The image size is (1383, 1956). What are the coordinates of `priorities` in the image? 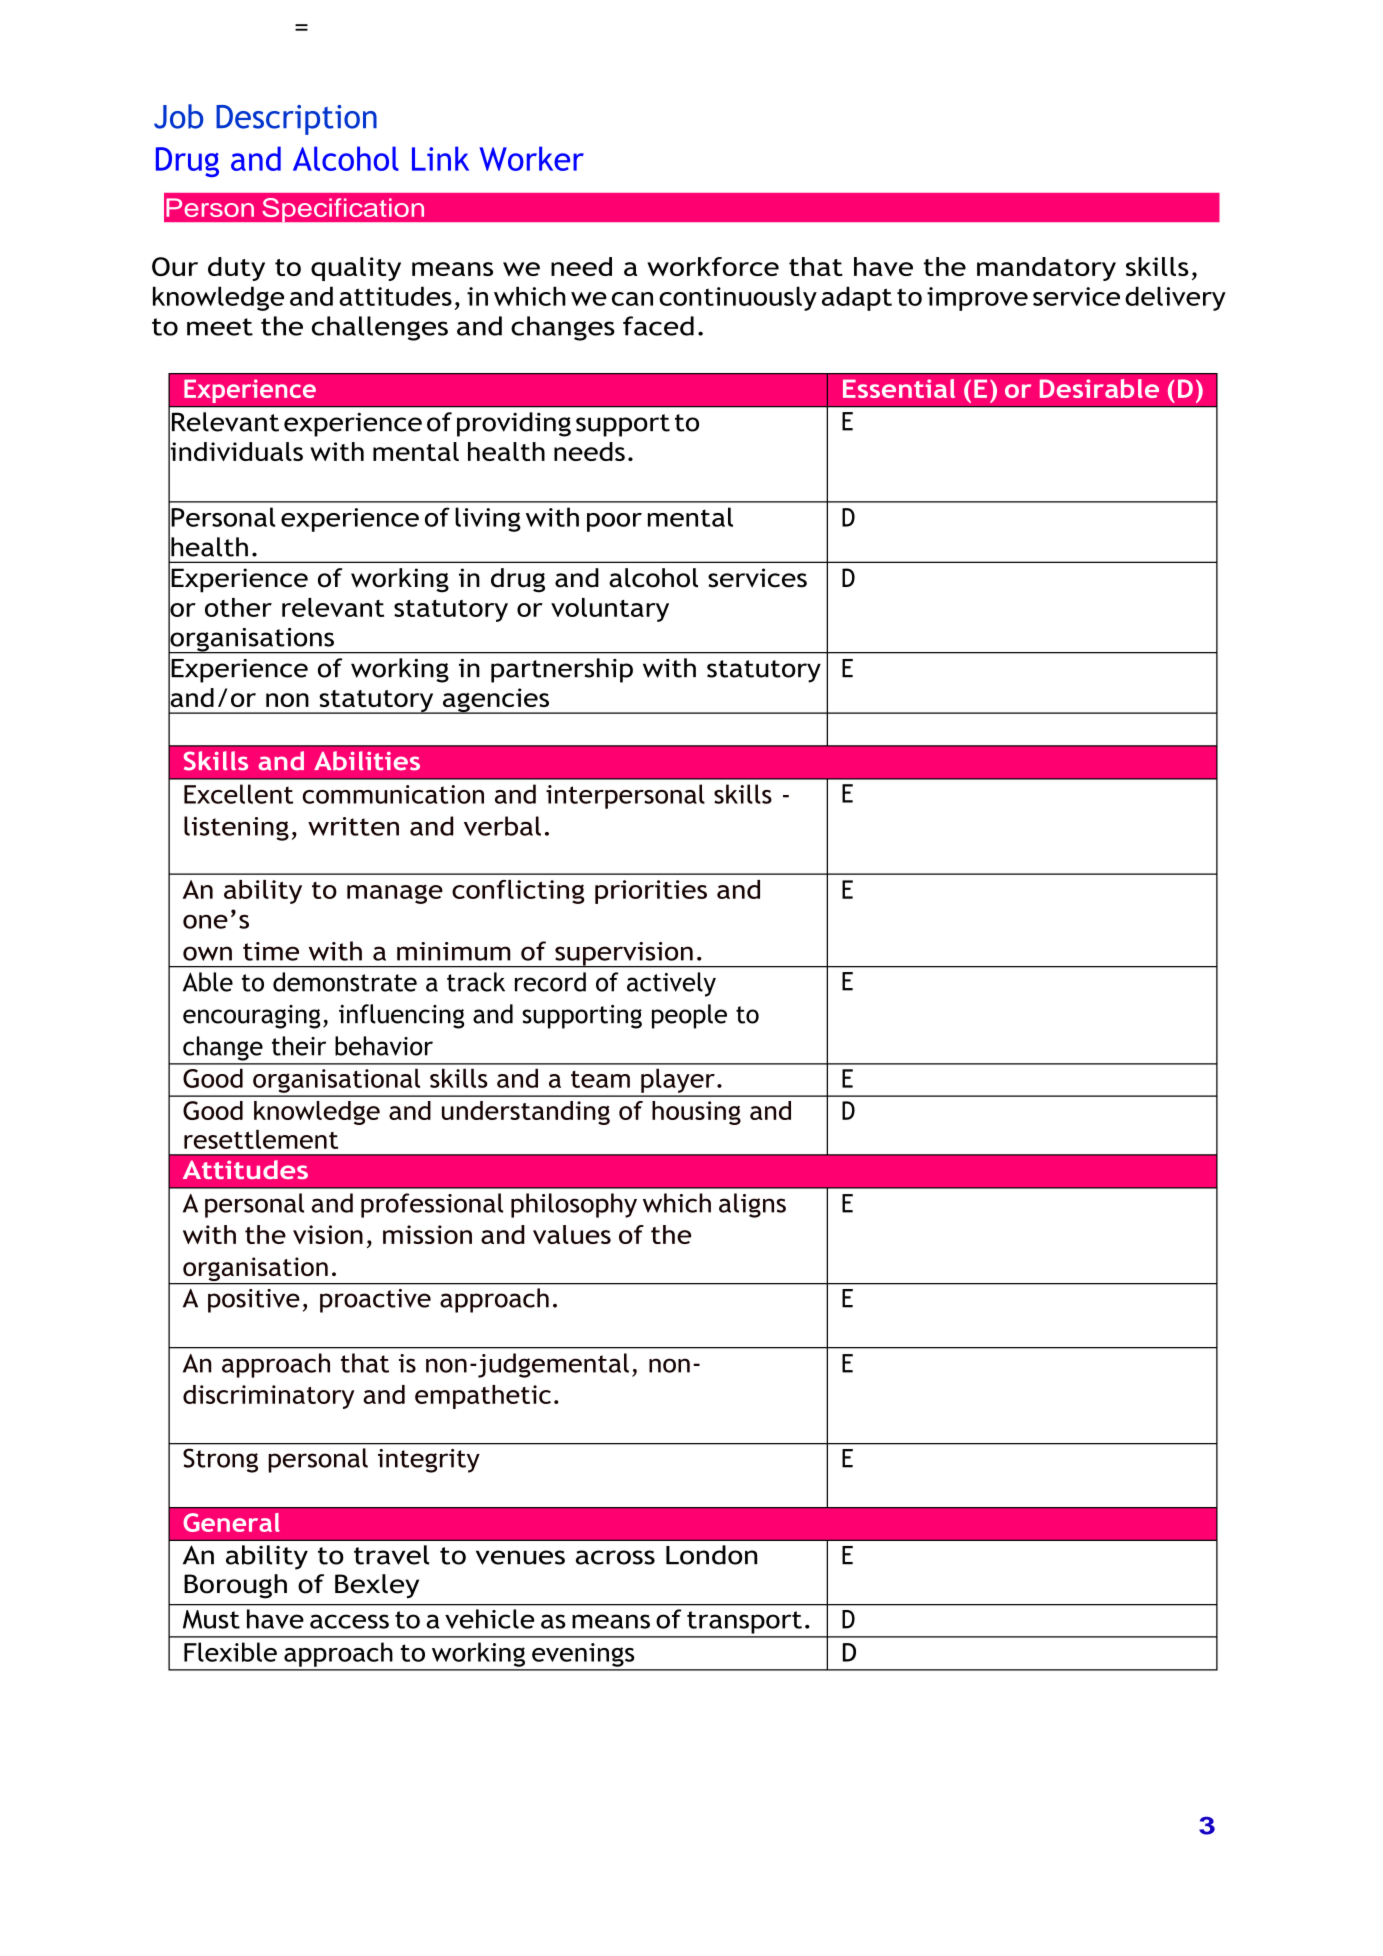 It's located at (651, 892).
